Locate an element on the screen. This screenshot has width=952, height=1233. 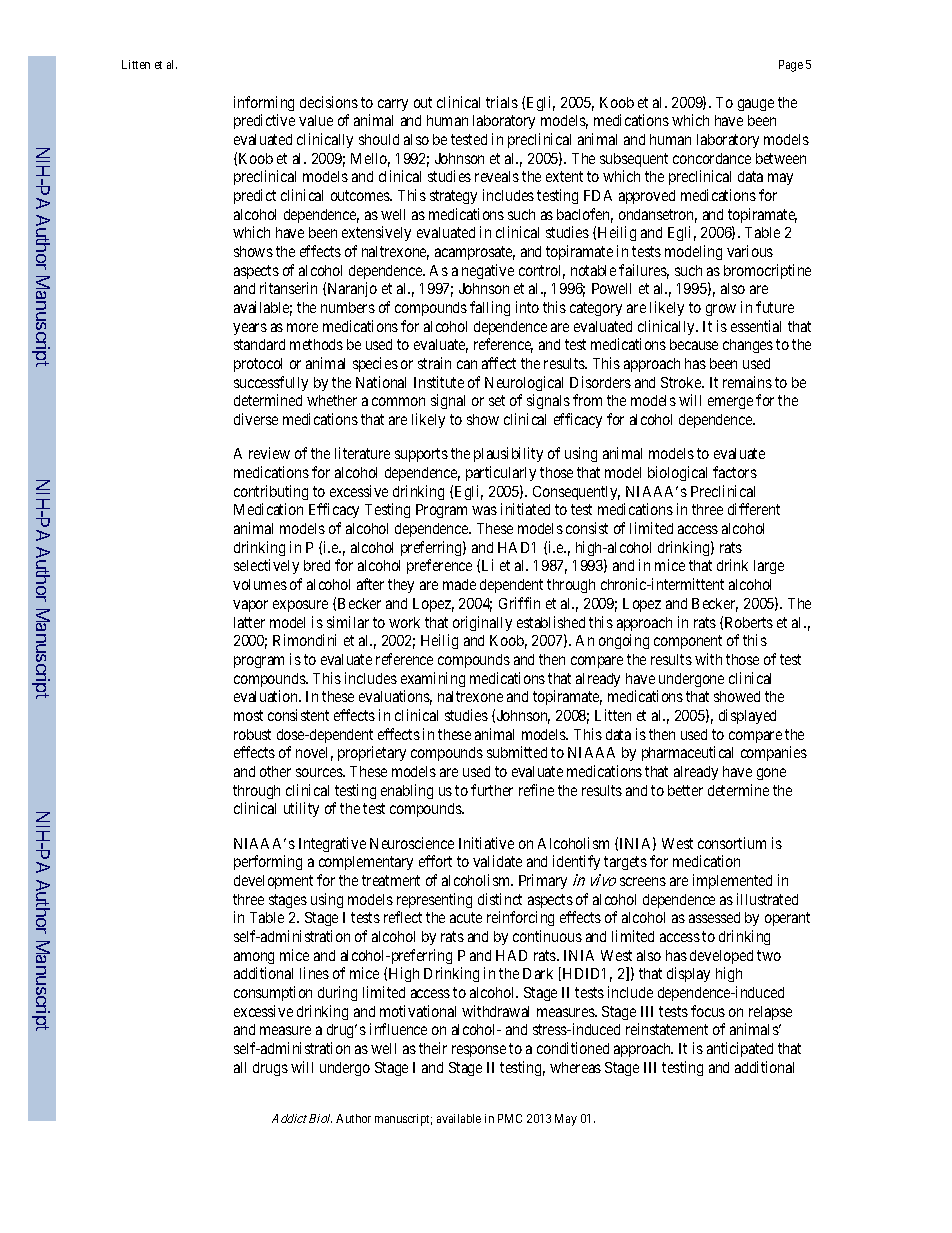
validate is located at coordinates (497, 861).
